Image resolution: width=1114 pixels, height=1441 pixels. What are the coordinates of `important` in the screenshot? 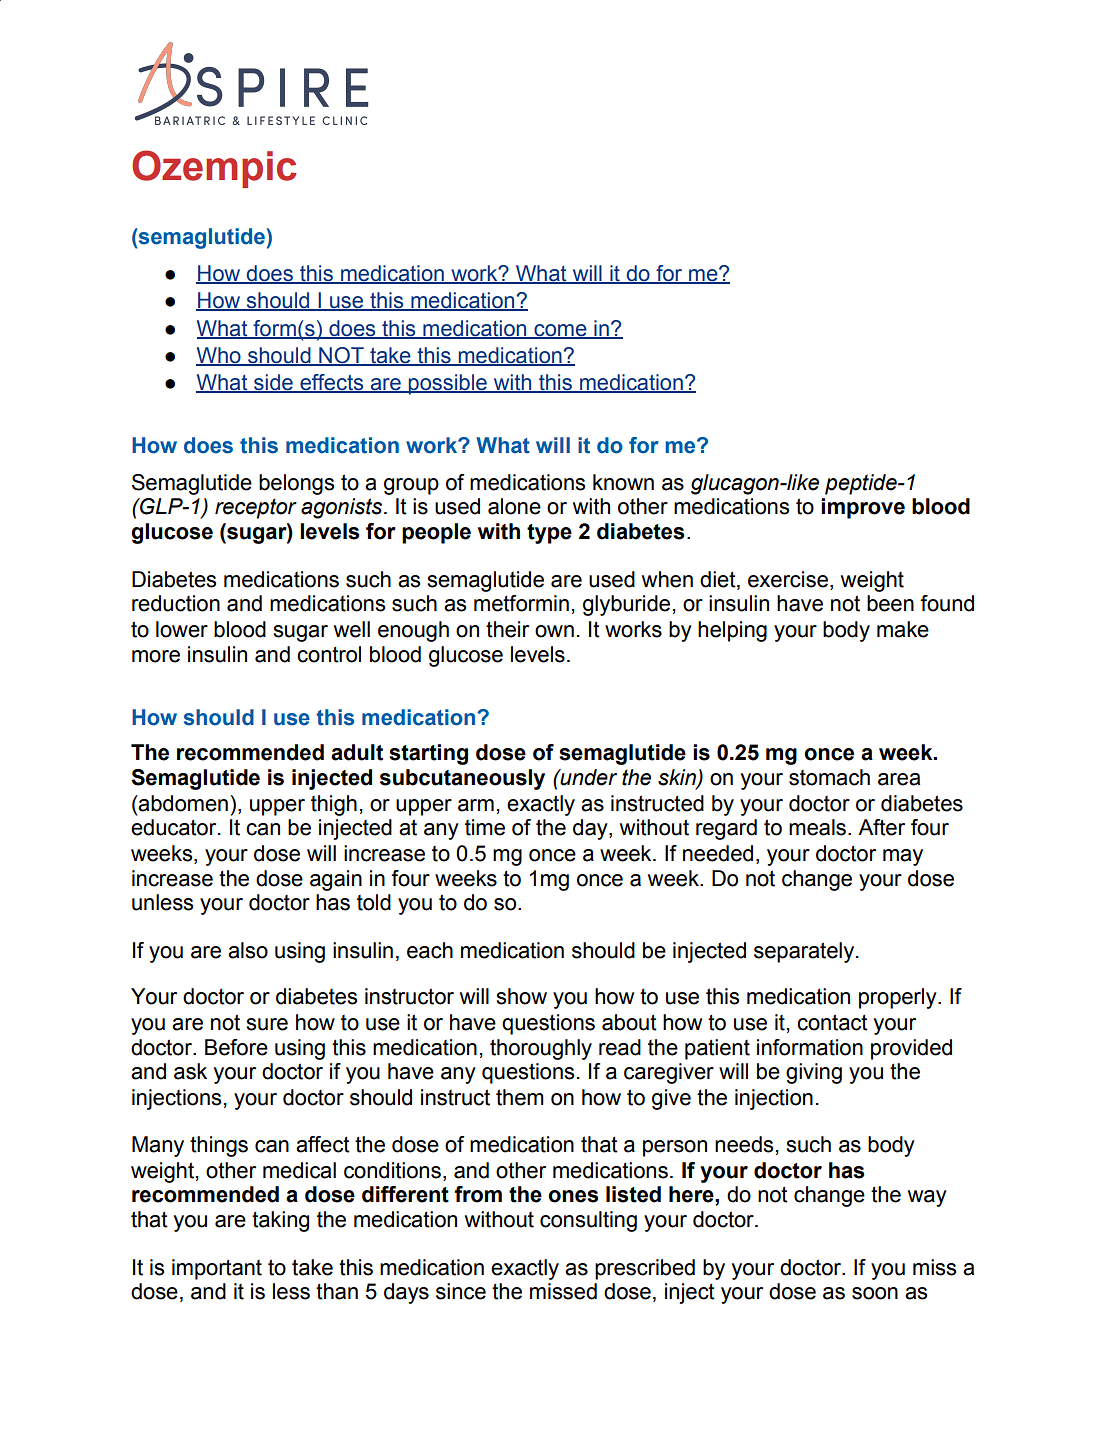 It's located at (217, 1269).
